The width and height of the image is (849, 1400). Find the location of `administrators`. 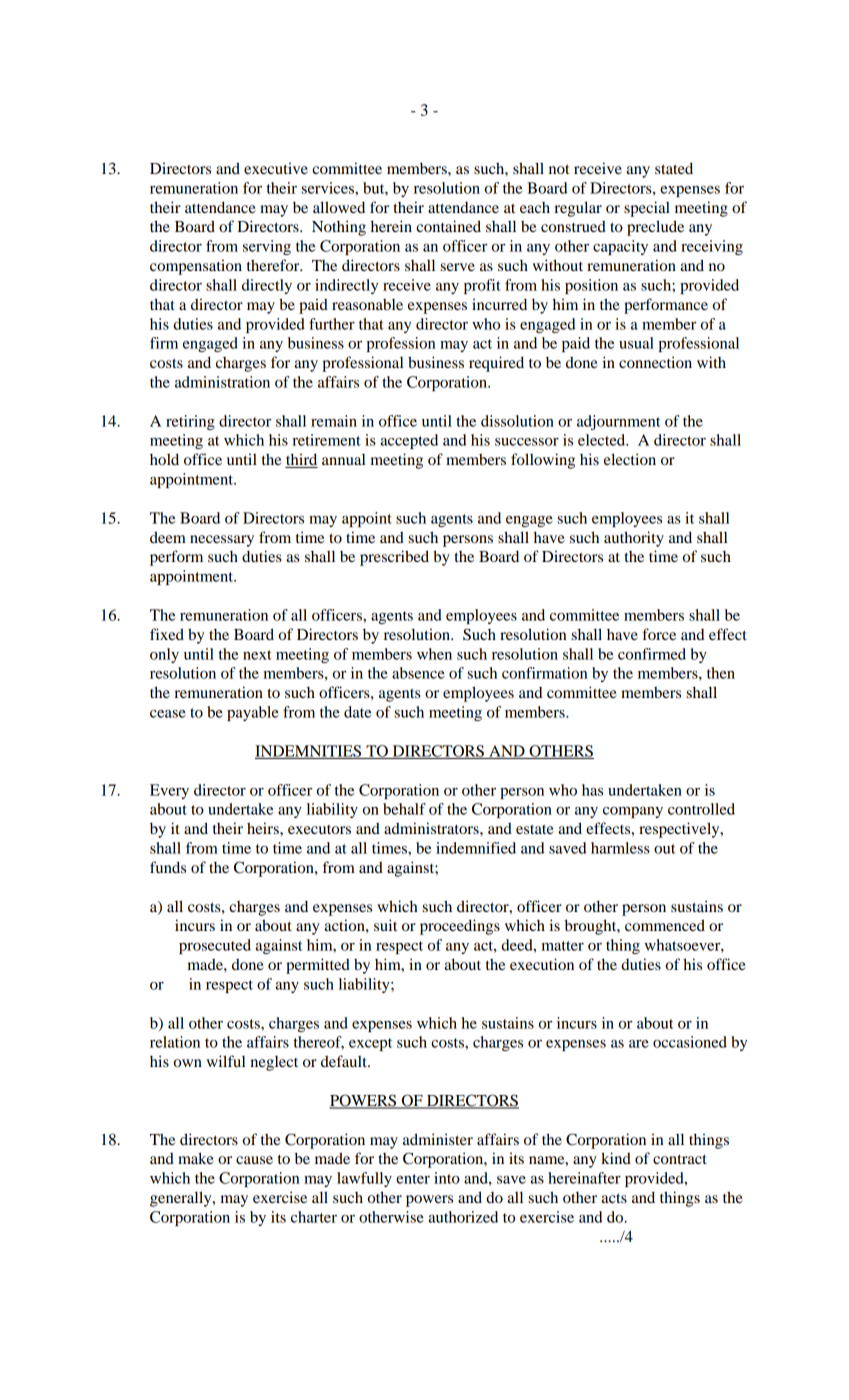

administrators is located at coordinates (432, 828).
